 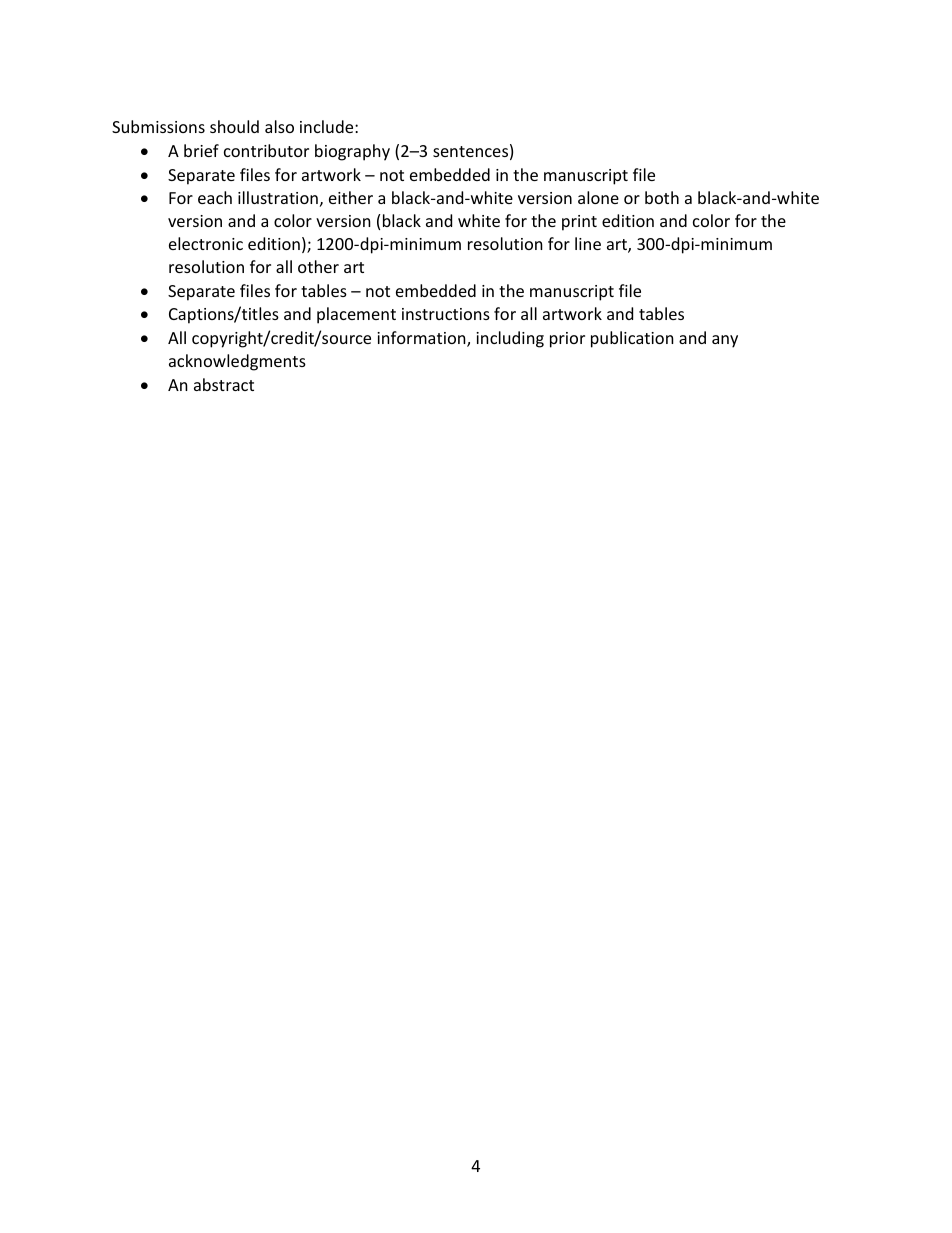 I want to click on information, so click(x=422, y=339).
